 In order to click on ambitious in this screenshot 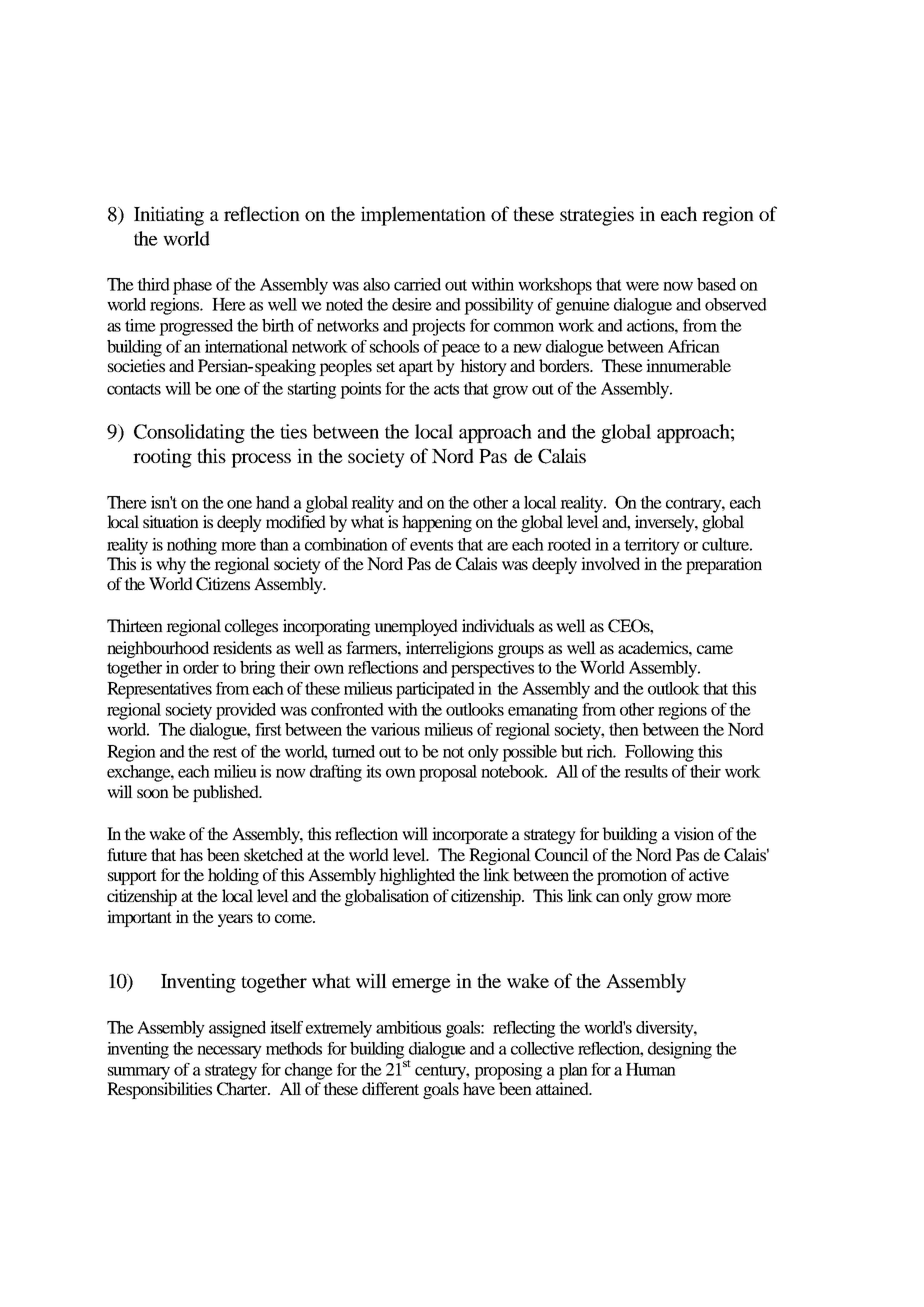, I will do `click(408, 1027)`.
